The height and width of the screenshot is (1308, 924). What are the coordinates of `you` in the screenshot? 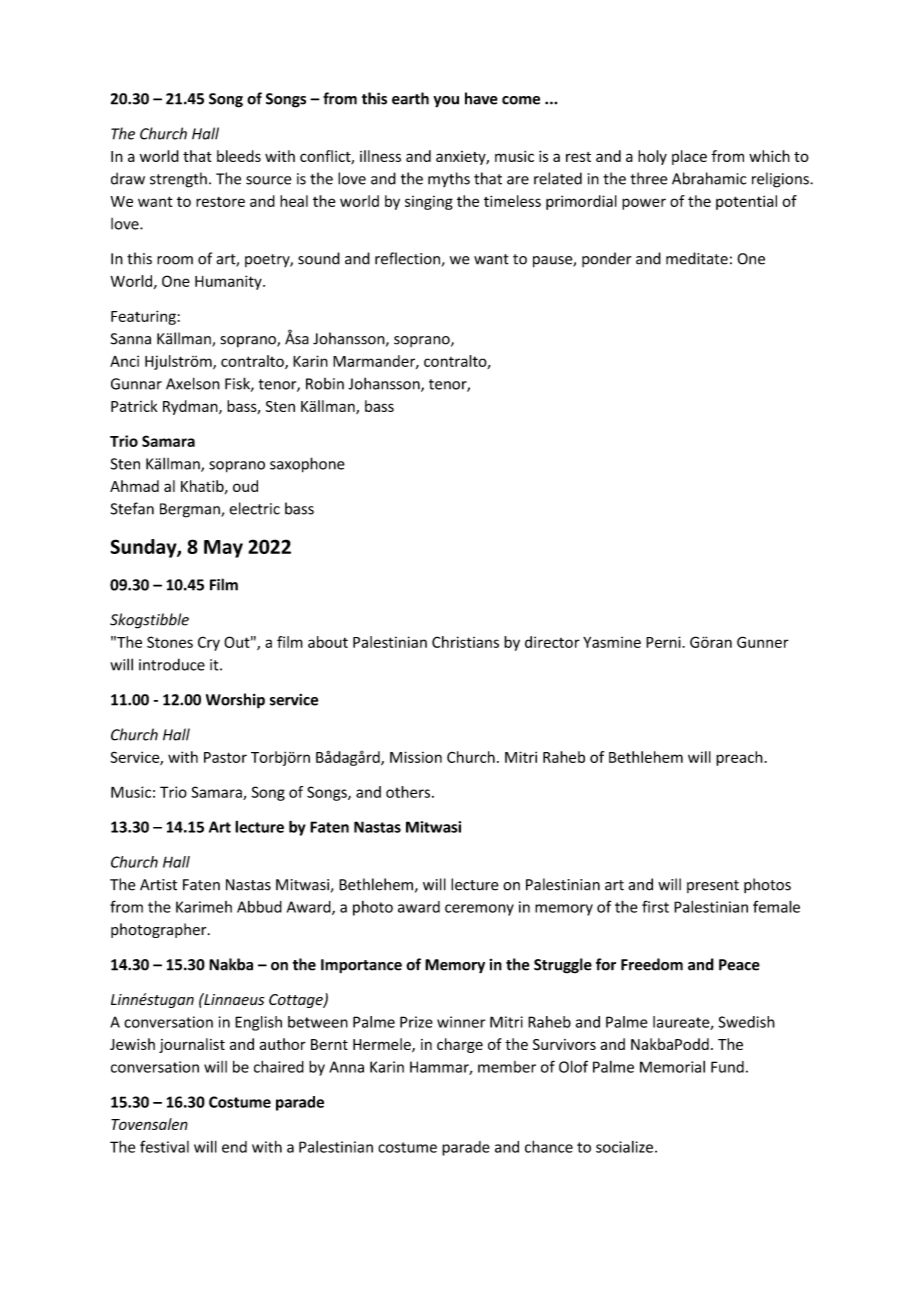 It's located at (446, 102).
